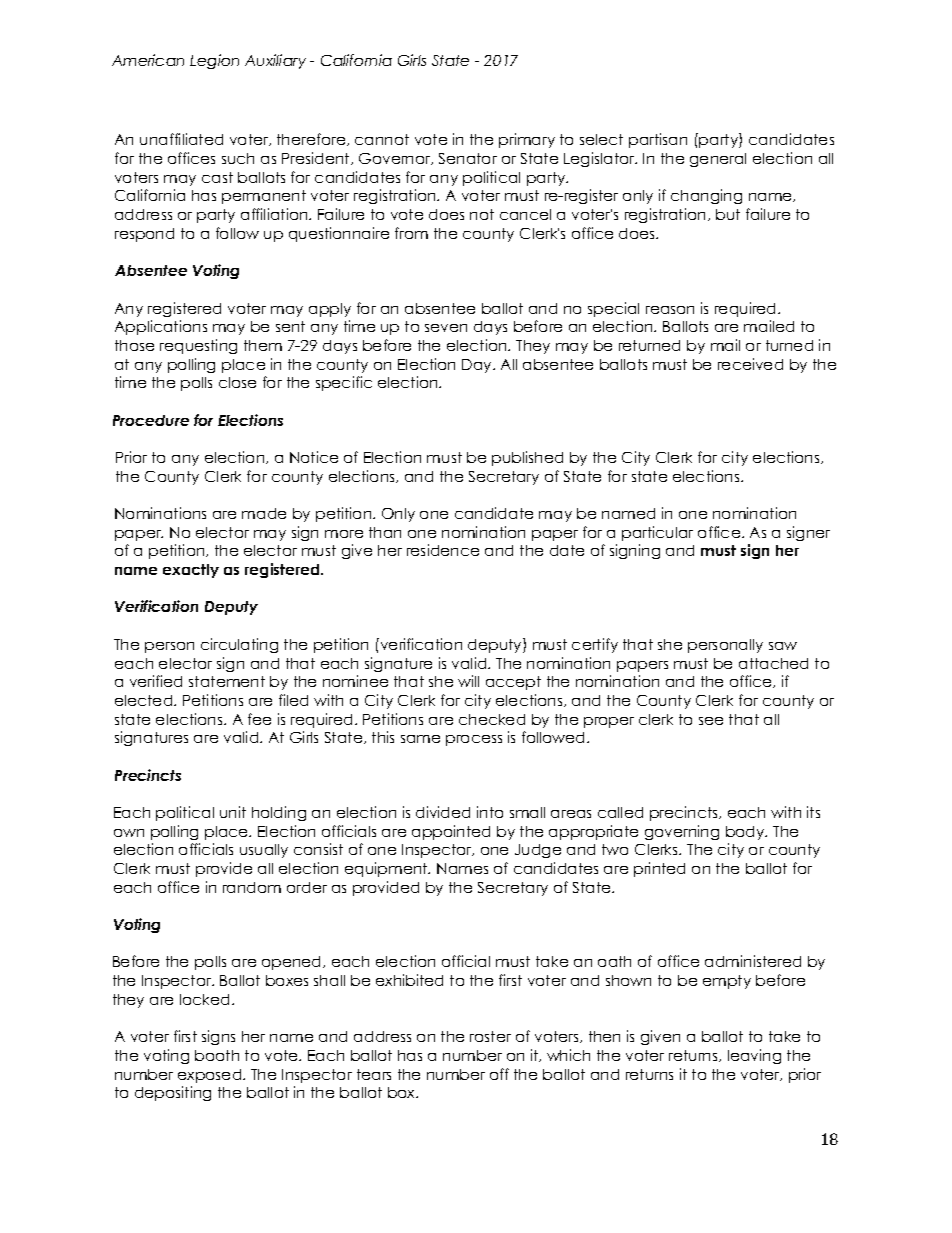 The height and width of the screenshot is (1233, 952). What do you see at coordinates (233, 812) in the screenshot?
I see `unit` at bounding box center [233, 812].
